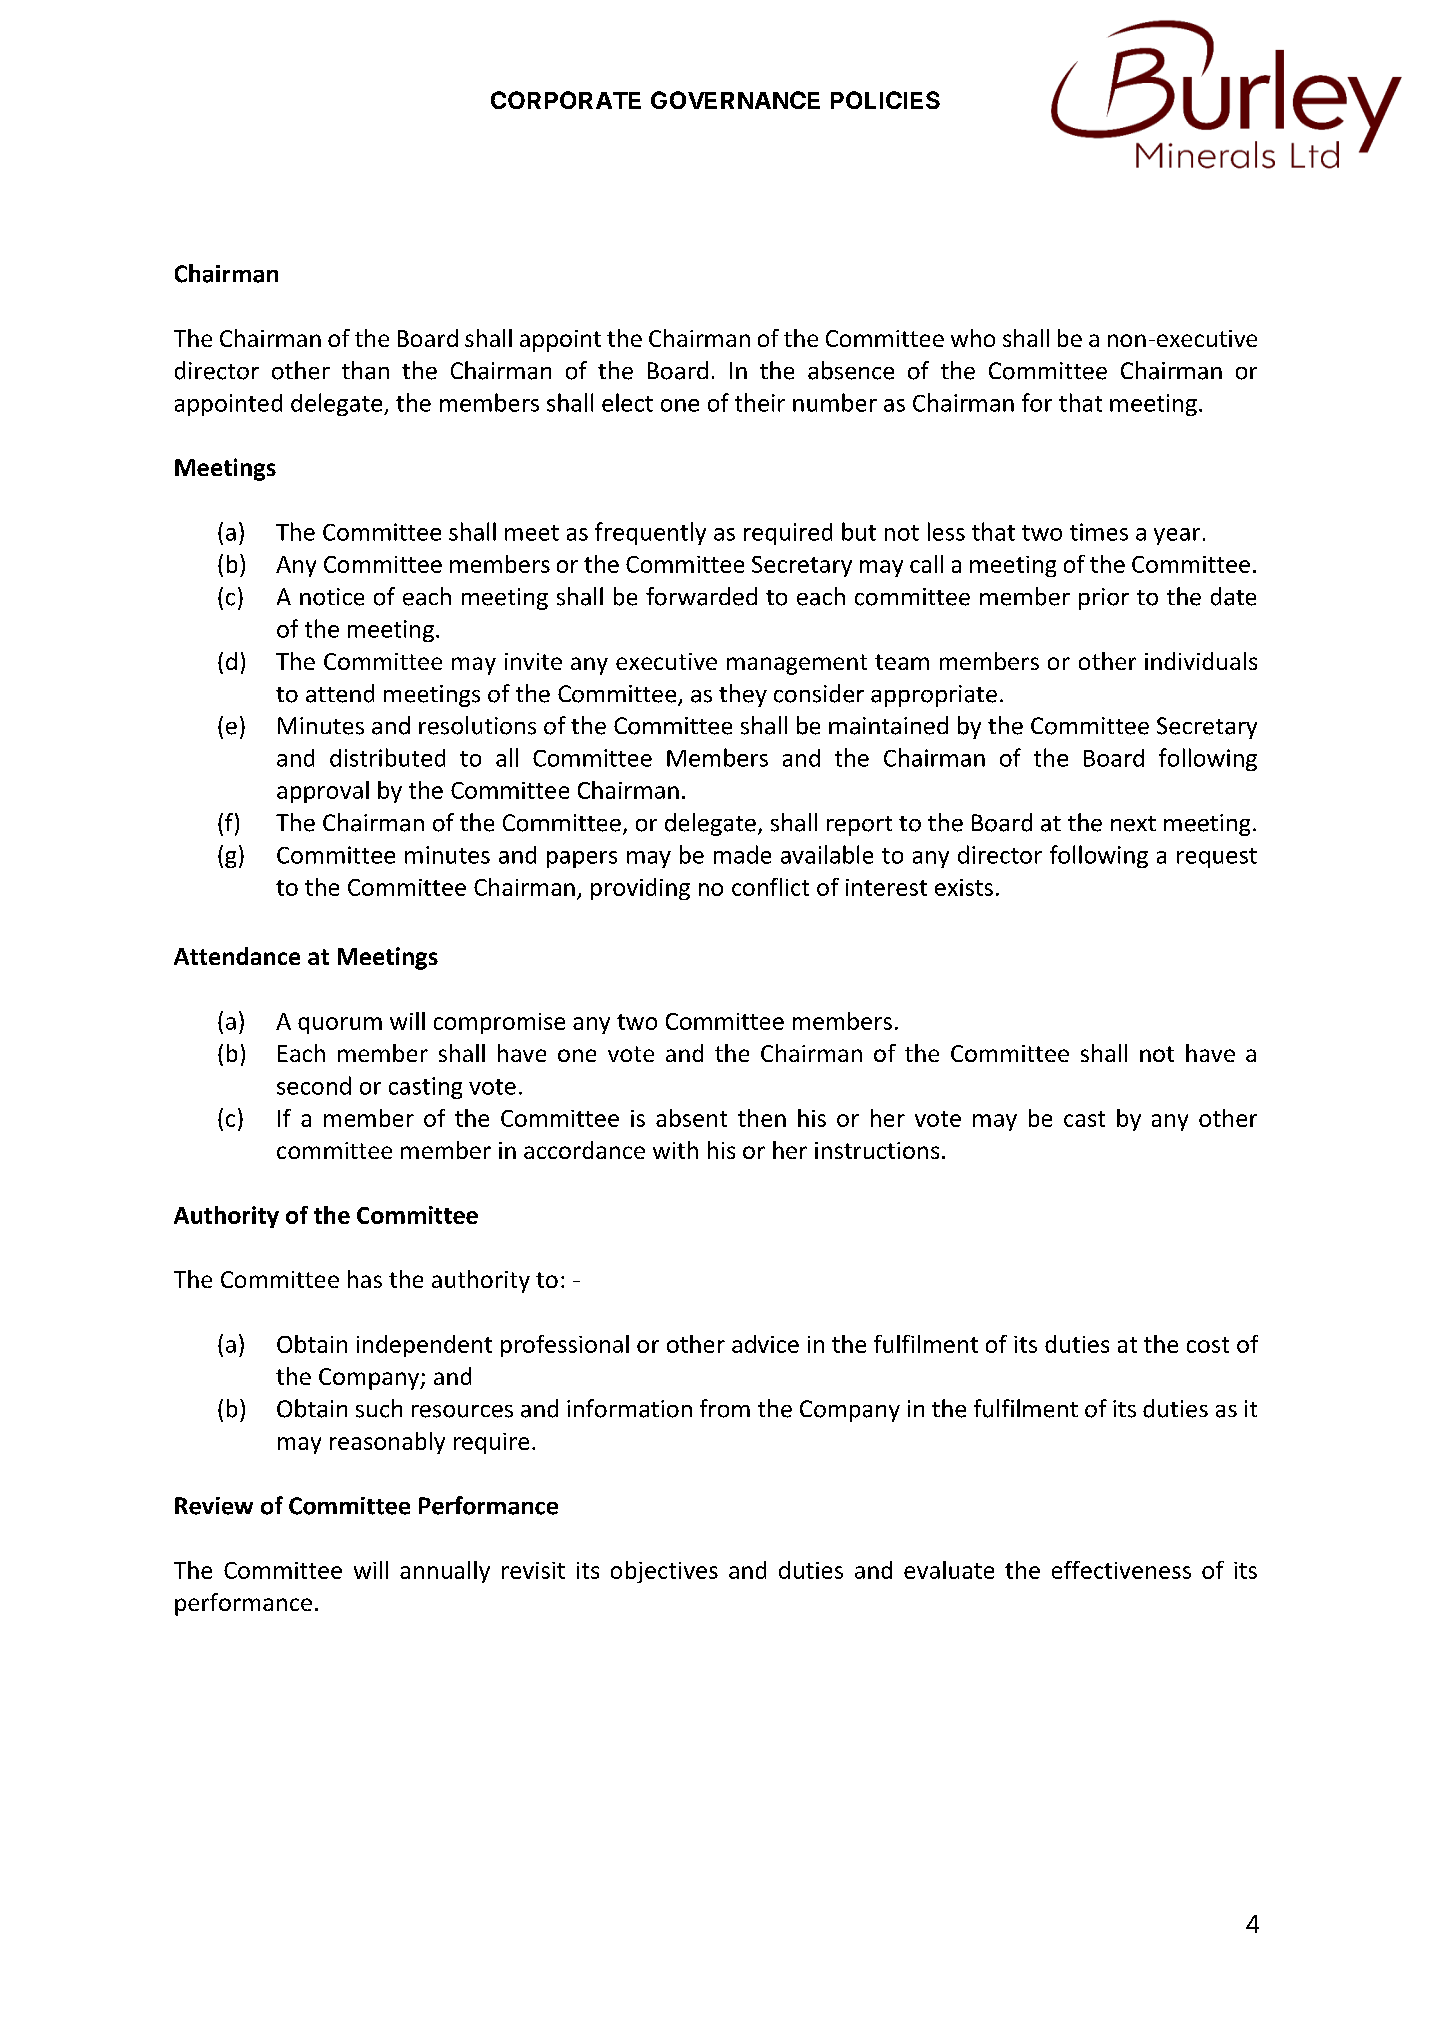 The image size is (1432, 2024). I want to click on with, so click(675, 1150).
